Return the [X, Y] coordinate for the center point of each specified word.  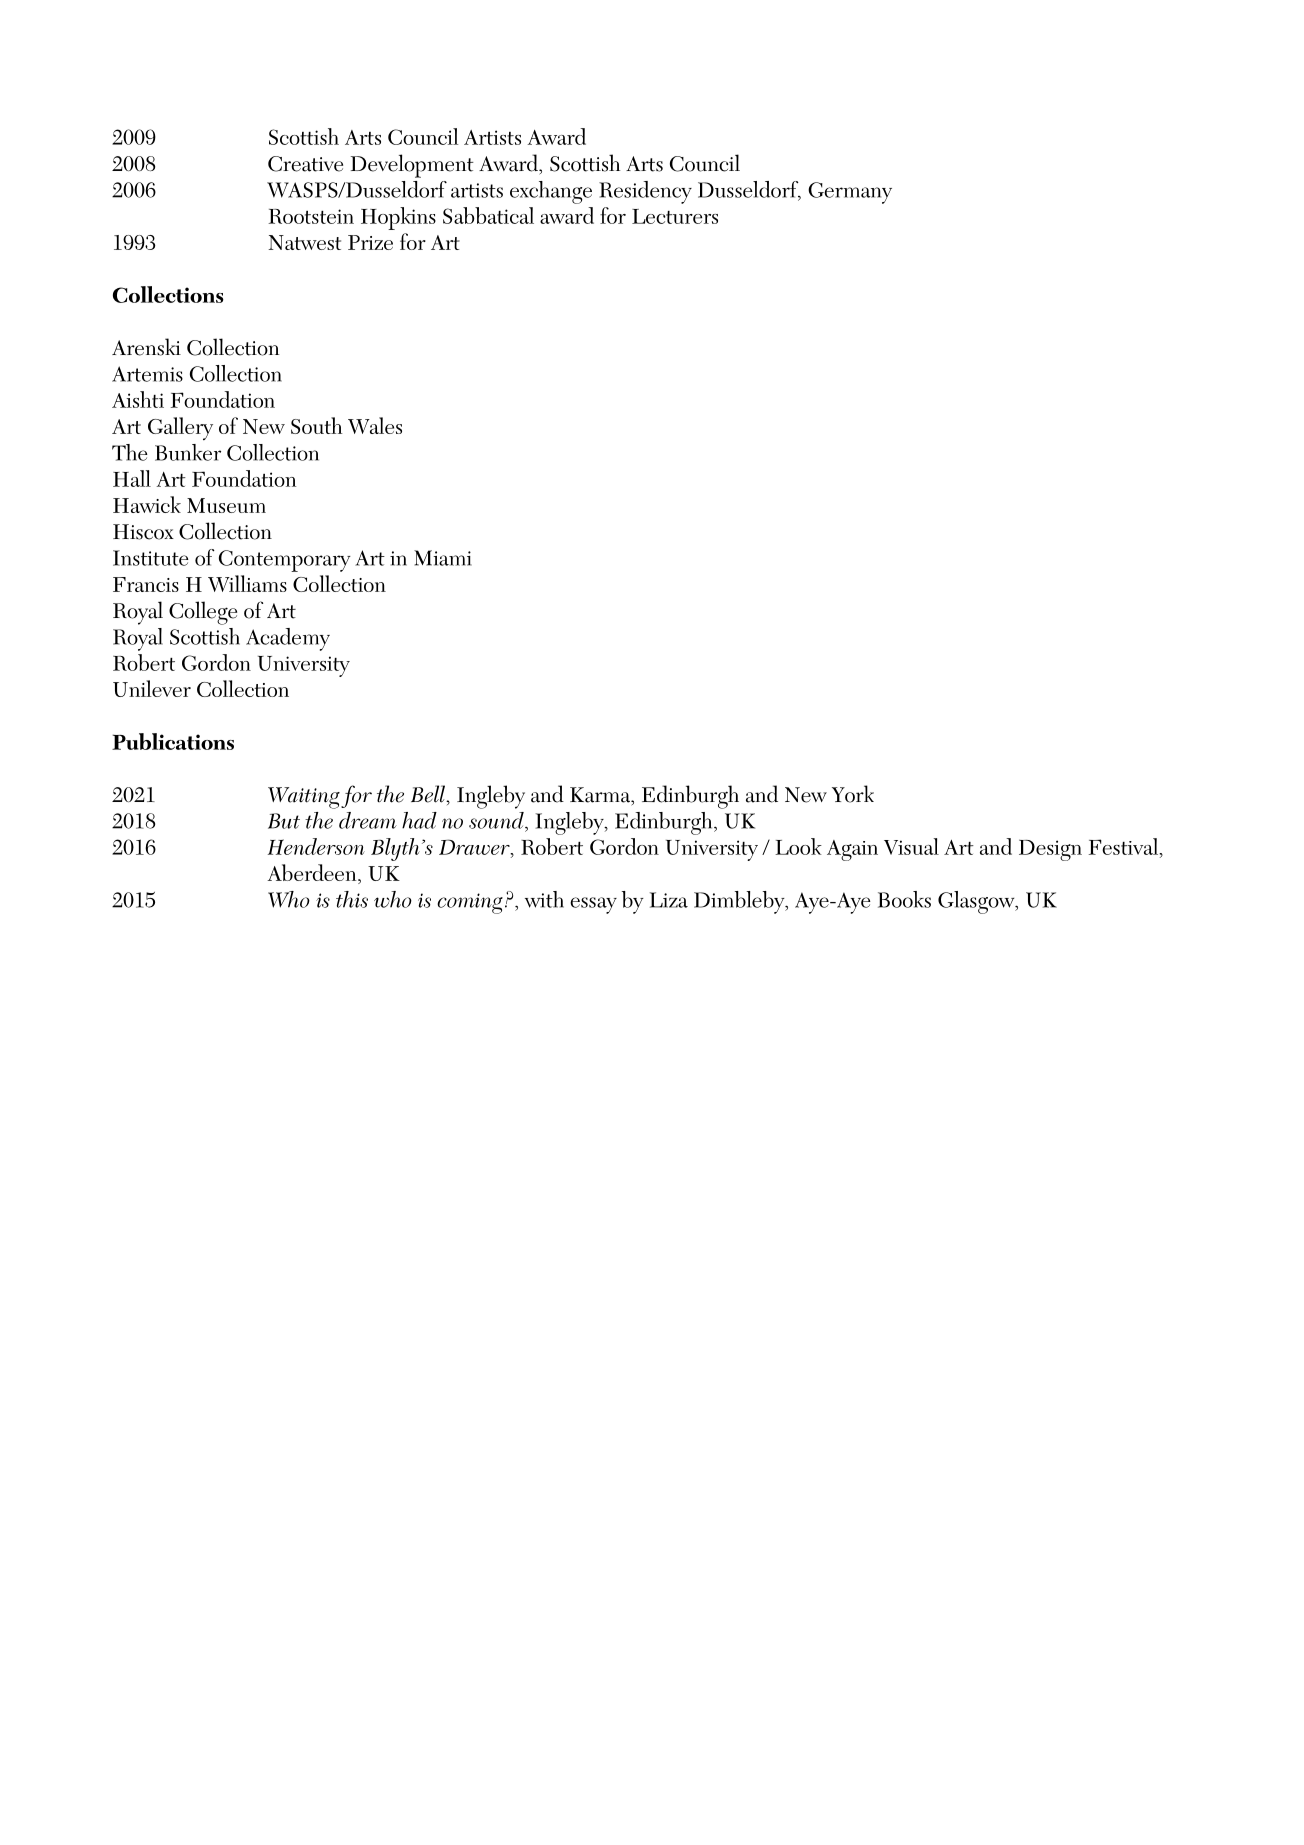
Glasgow [977, 902]
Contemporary [285, 561]
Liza [669, 900]
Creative [305, 164]
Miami [443, 558]
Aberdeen [313, 874]
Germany [850, 193]
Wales [375, 425]
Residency [645, 192]
